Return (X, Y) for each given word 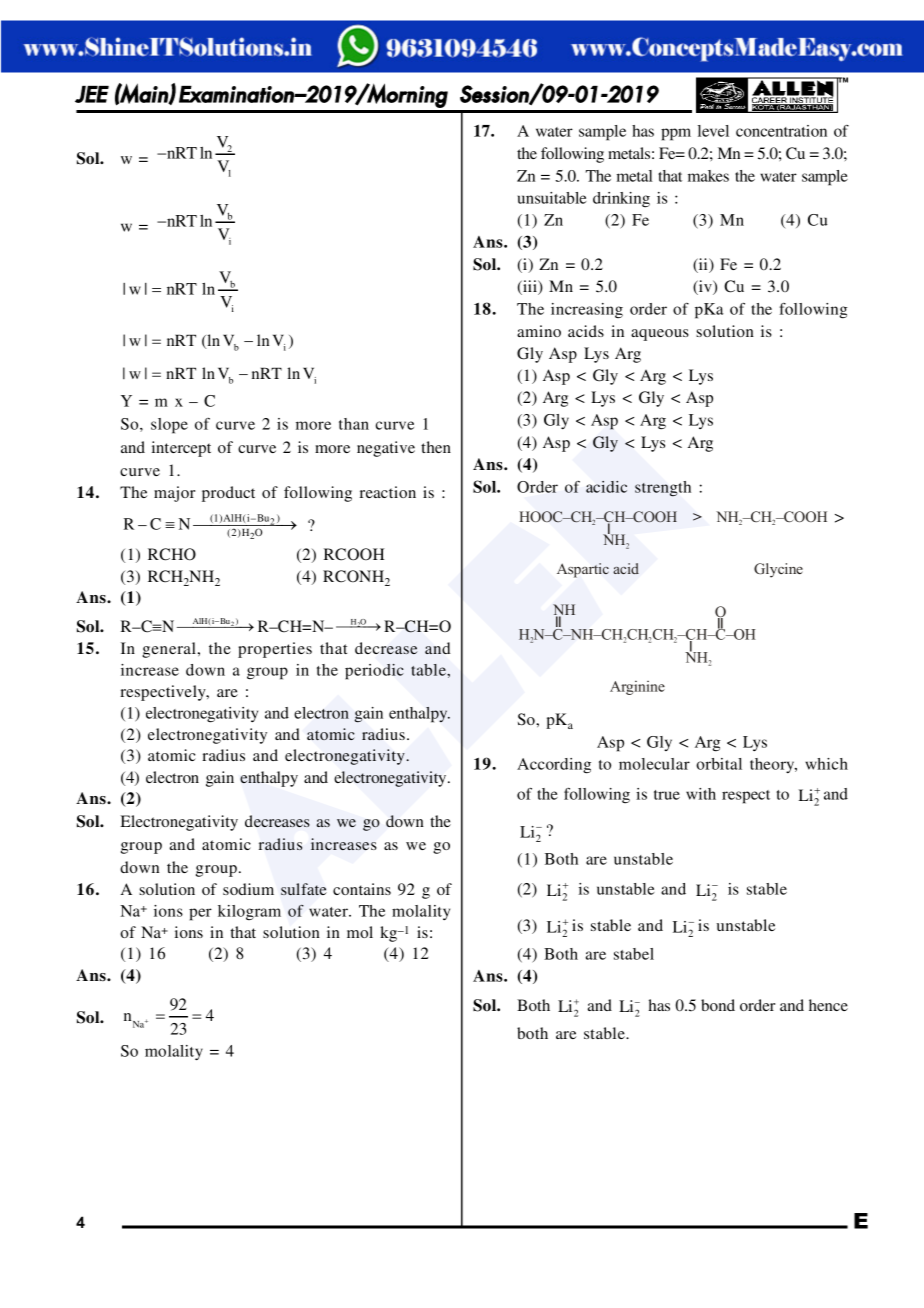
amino (539, 331)
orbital (719, 764)
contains (362, 889)
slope (169, 426)
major (174, 494)
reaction (388, 492)
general (169, 650)
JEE (92, 94)
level (713, 131)
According (554, 766)
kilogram (249, 912)
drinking (621, 200)
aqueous (660, 335)
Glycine (778, 570)
